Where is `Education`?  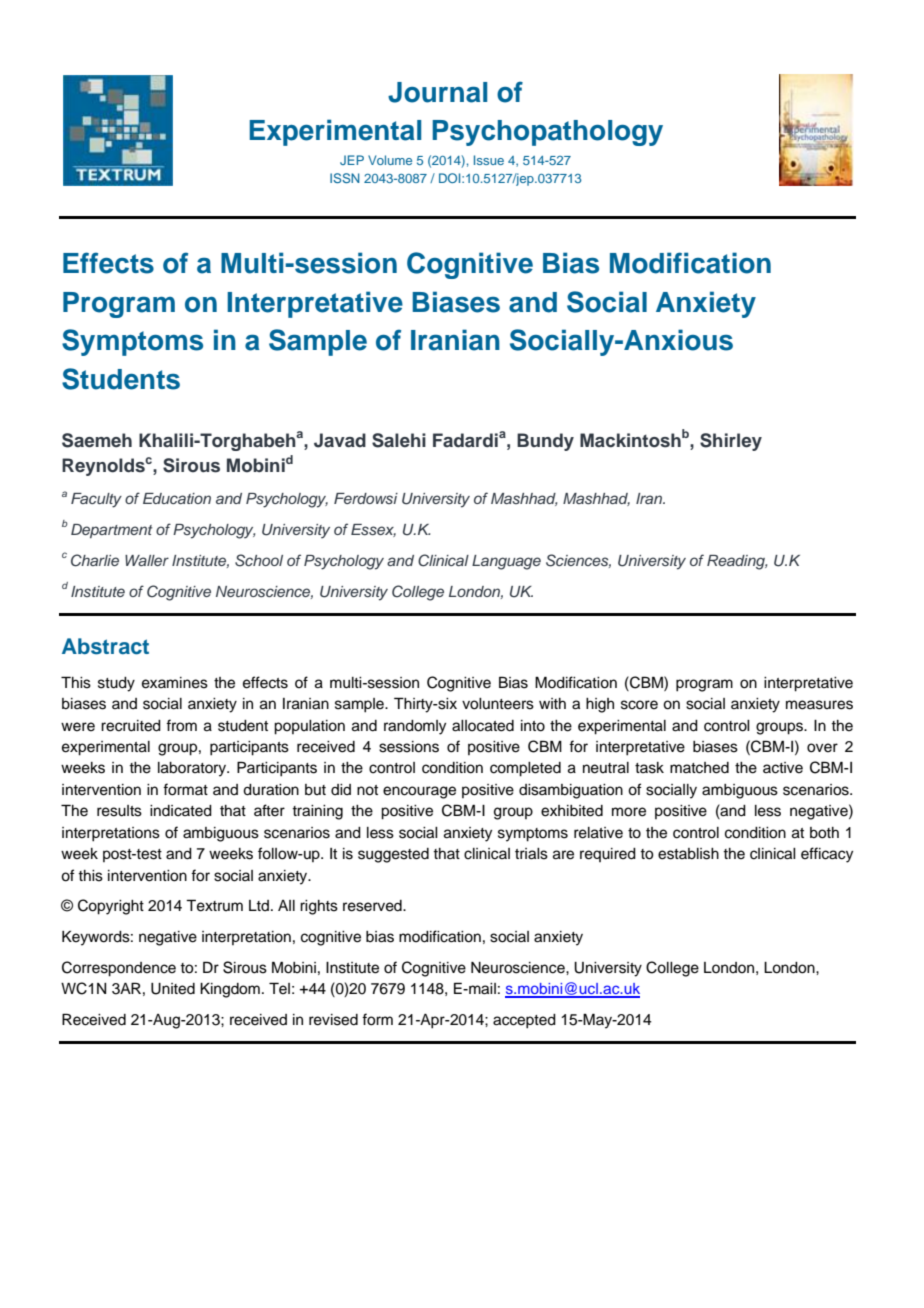 Education is located at coordinates (177, 498).
